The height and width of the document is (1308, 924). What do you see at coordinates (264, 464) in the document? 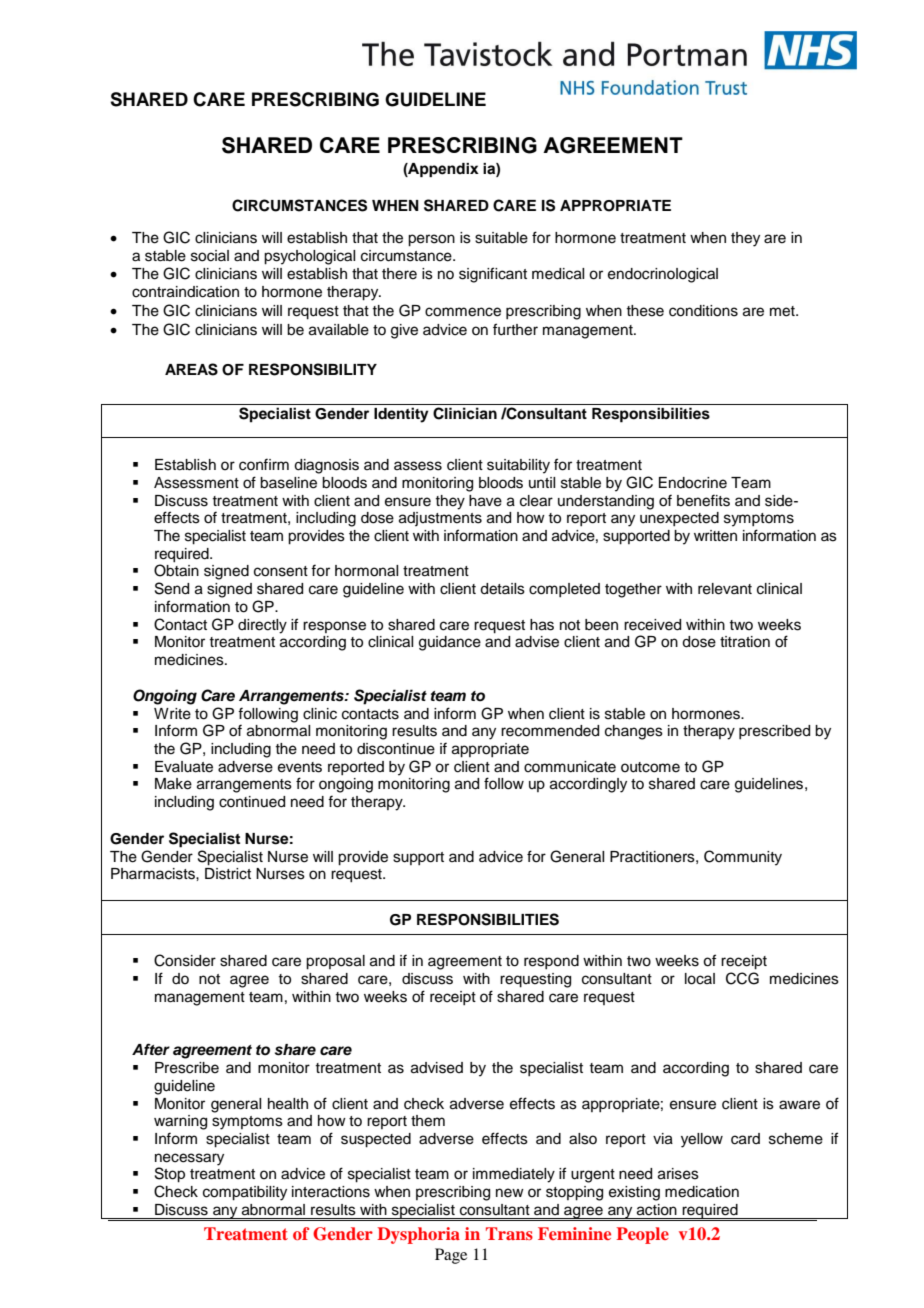
I see `confirm` at bounding box center [264, 464].
